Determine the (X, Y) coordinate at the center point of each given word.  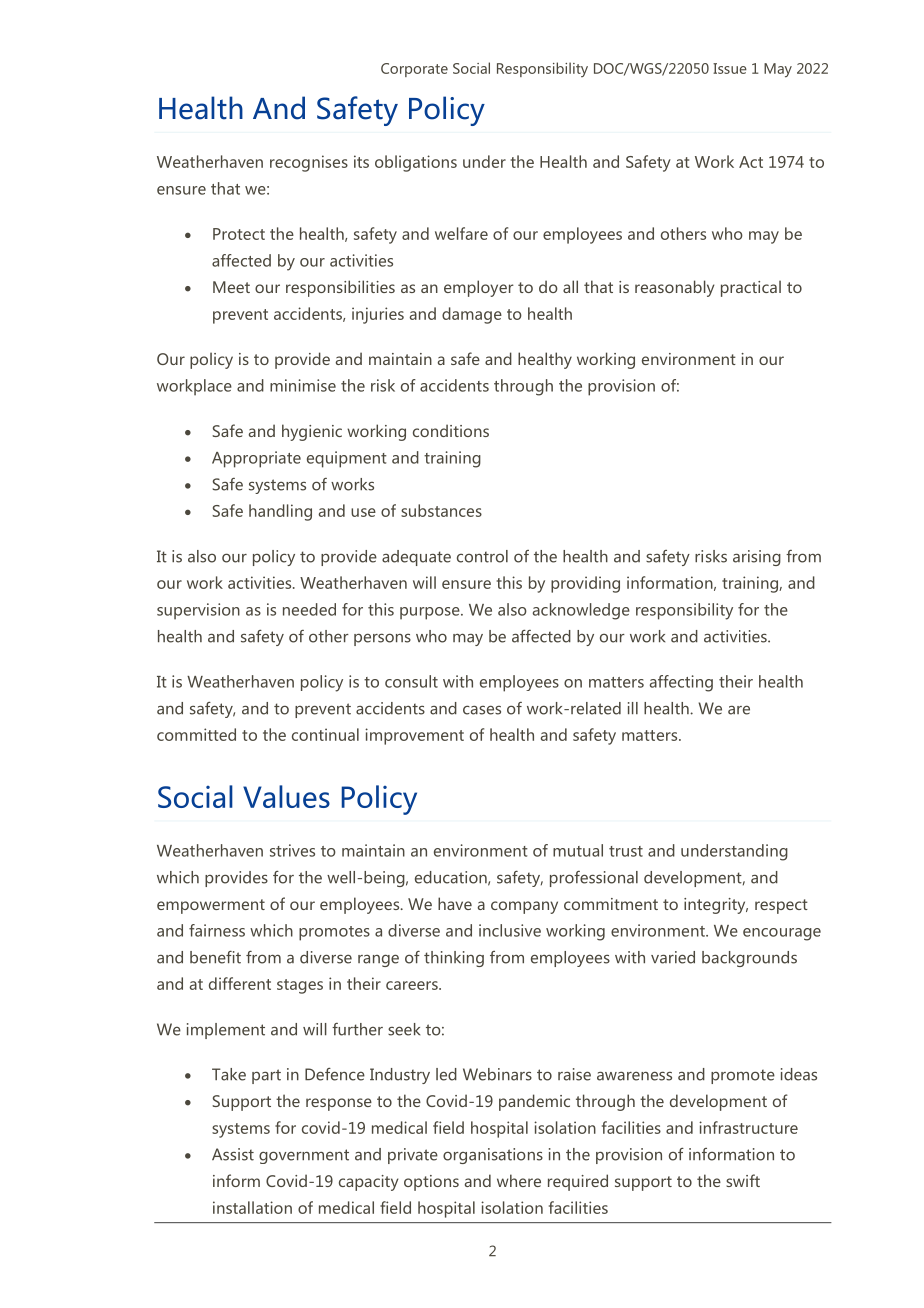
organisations (493, 1156)
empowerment (211, 906)
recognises (309, 163)
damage (472, 315)
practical (751, 288)
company (524, 907)
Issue (730, 68)
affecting (681, 683)
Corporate (414, 70)
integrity (716, 906)
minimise (303, 385)
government (304, 1156)
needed (309, 609)
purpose (431, 613)
